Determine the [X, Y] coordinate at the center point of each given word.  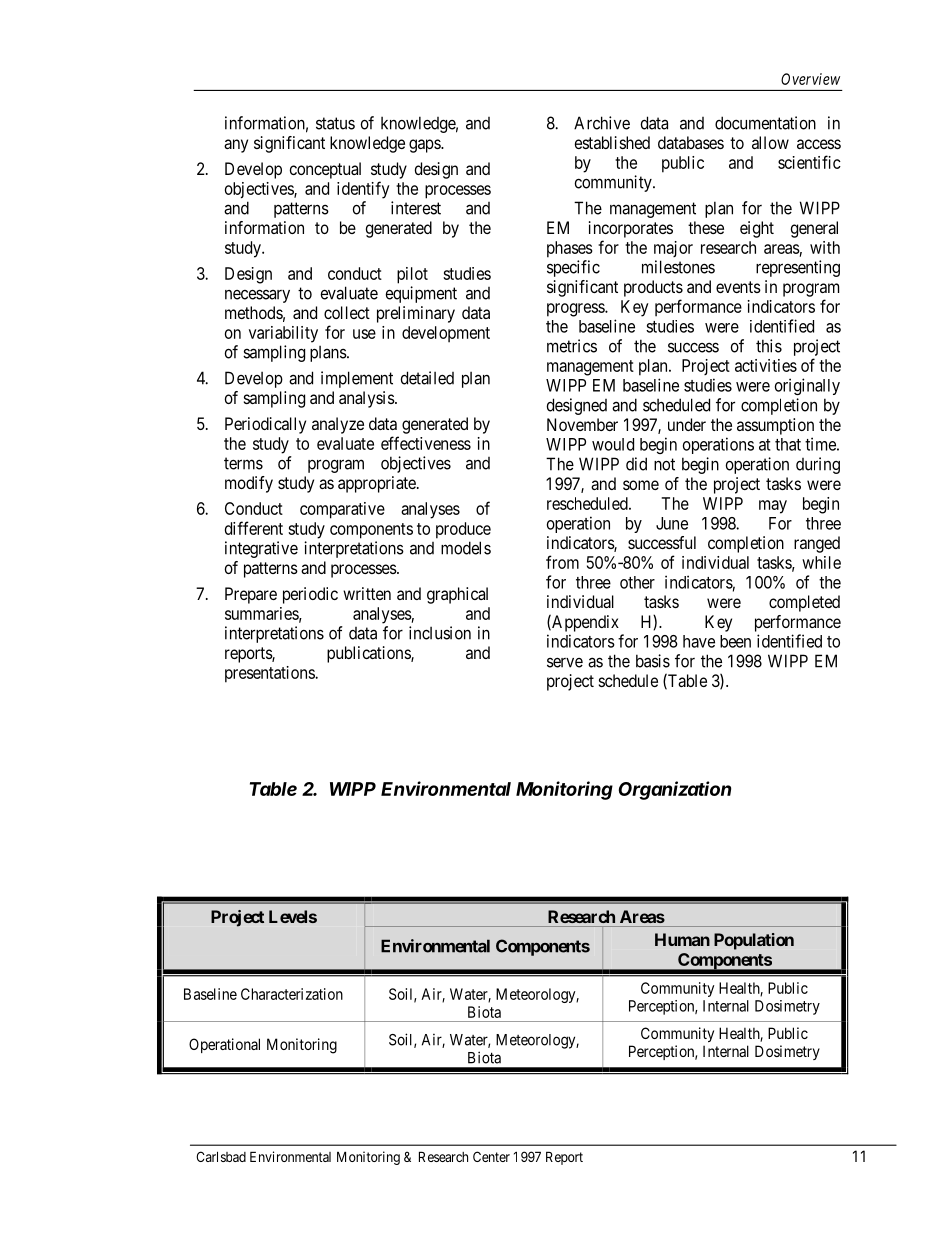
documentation [765, 123]
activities [766, 365]
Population [754, 941]
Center [491, 1156]
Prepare [251, 595]
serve [565, 662]
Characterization [292, 994]
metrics [572, 346]
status [335, 123]
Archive [602, 123]
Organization [675, 790]
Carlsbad [221, 1156]
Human [682, 939]
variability [283, 334]
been [735, 641]
